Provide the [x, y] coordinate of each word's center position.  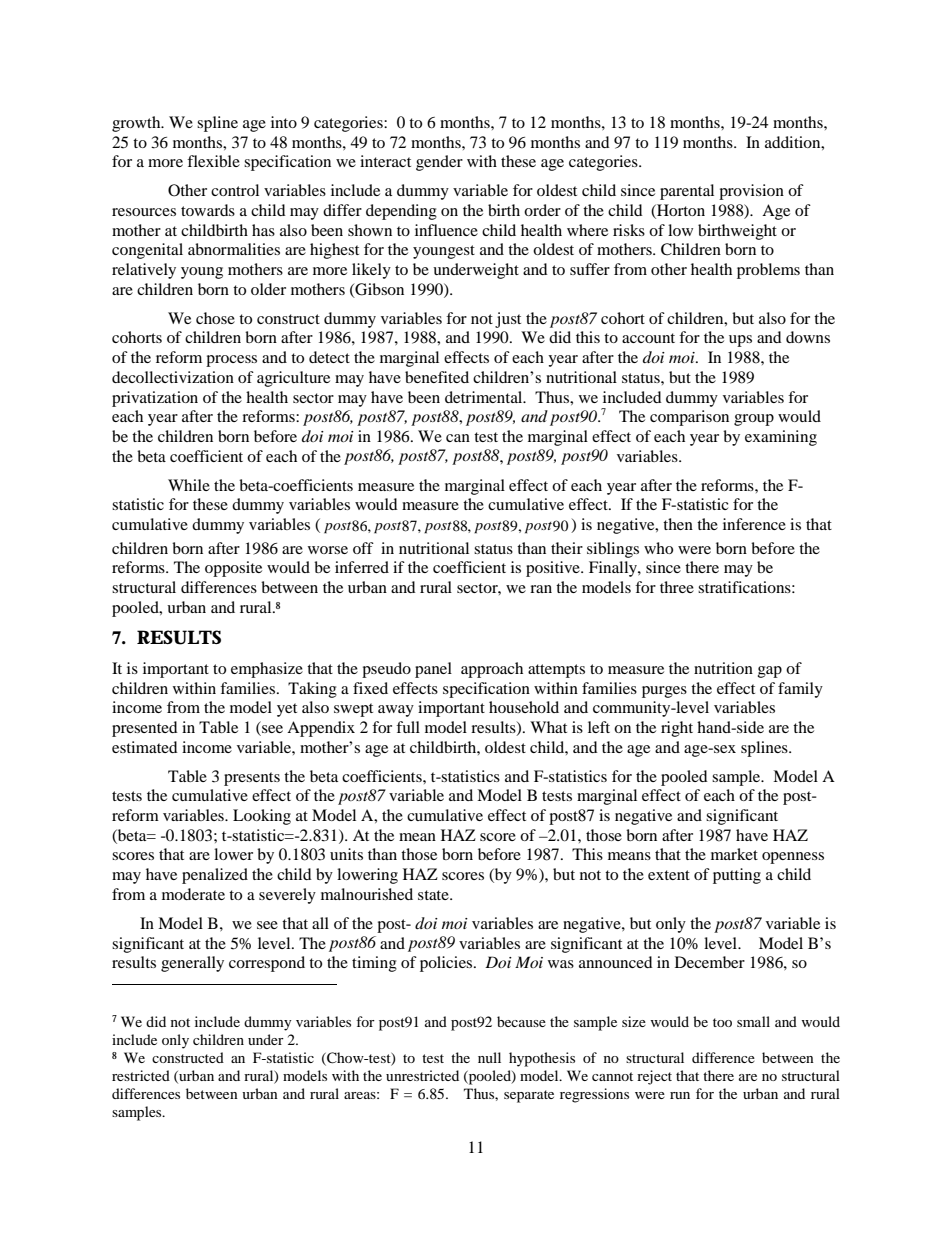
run [680, 1095]
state [434, 895]
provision [751, 192]
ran [541, 589]
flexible [213, 161]
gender [439, 163]
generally [192, 964]
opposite [233, 569]
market [734, 854]
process [231, 361]
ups [740, 341]
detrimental [485, 397]
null [489, 1057]
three [677, 587]
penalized [215, 876]
